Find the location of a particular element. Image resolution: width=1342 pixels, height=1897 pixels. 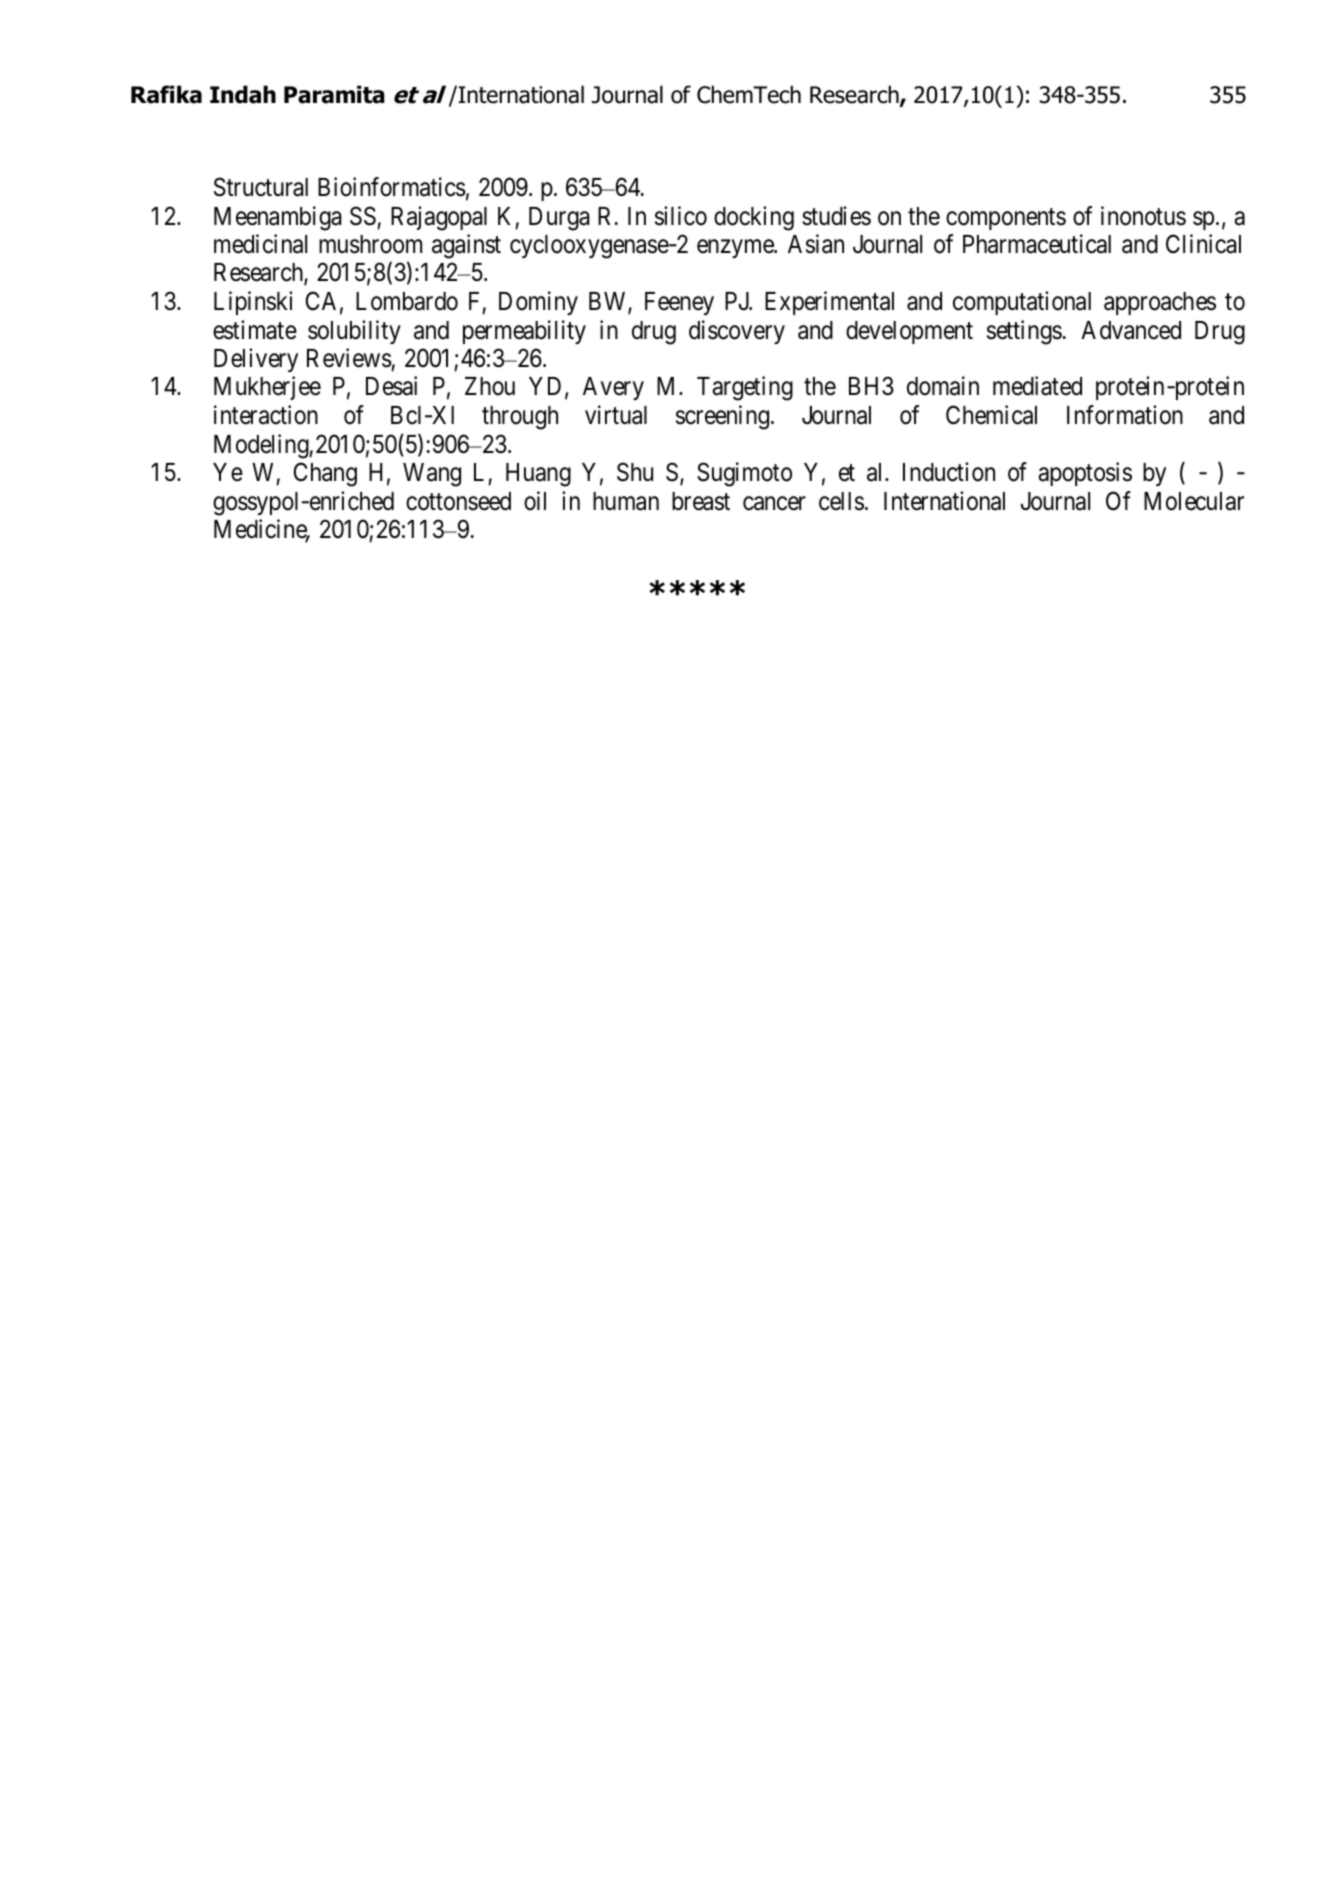

Advanced is located at coordinates (1131, 330).
